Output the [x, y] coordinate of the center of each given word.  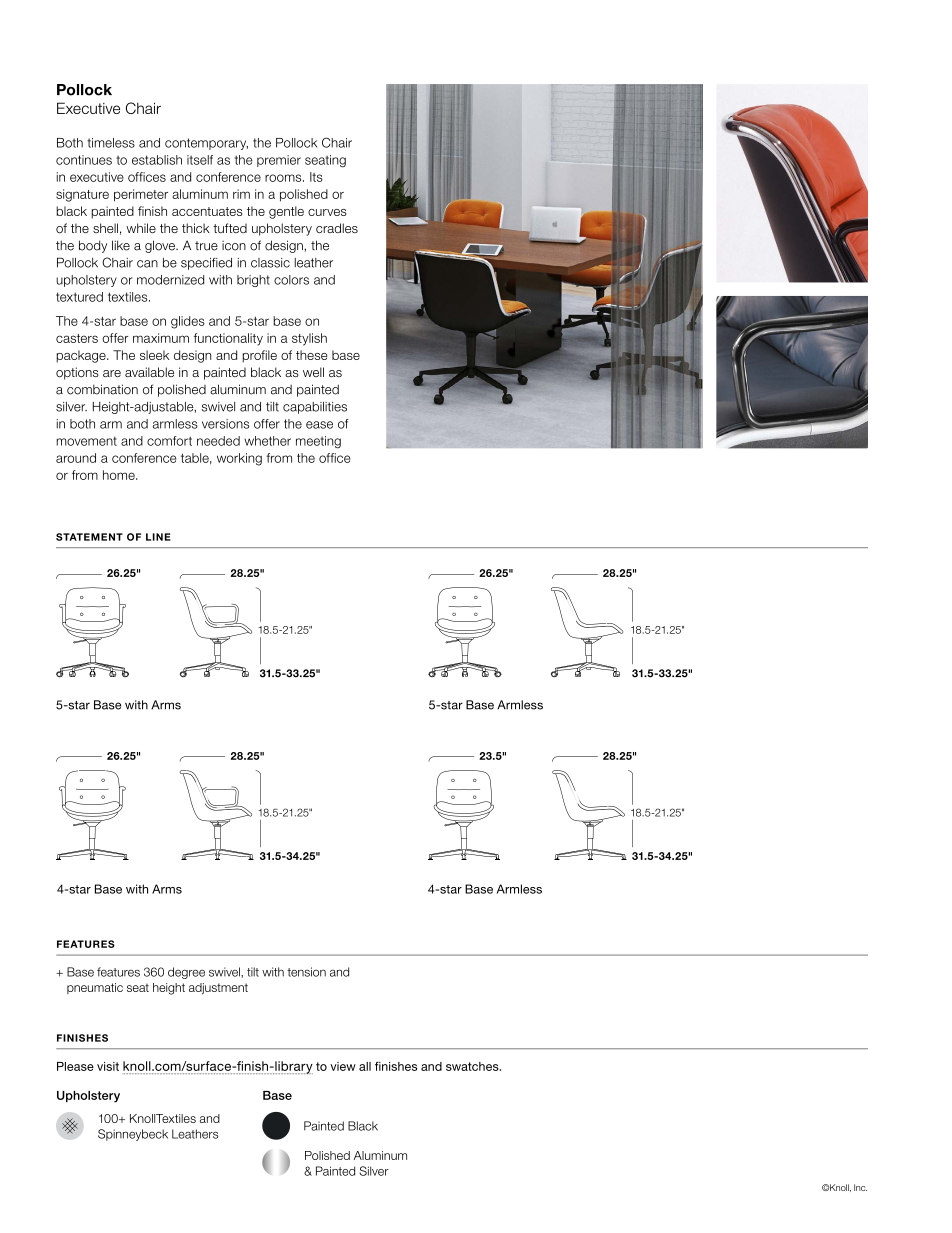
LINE [158, 537]
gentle [286, 212]
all [365, 1066]
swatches [473, 1066]
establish [157, 160]
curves [327, 212]
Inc [860, 1187]
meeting [318, 442]
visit [108, 1066]
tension [306, 972]
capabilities [315, 408]
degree [186, 973]
